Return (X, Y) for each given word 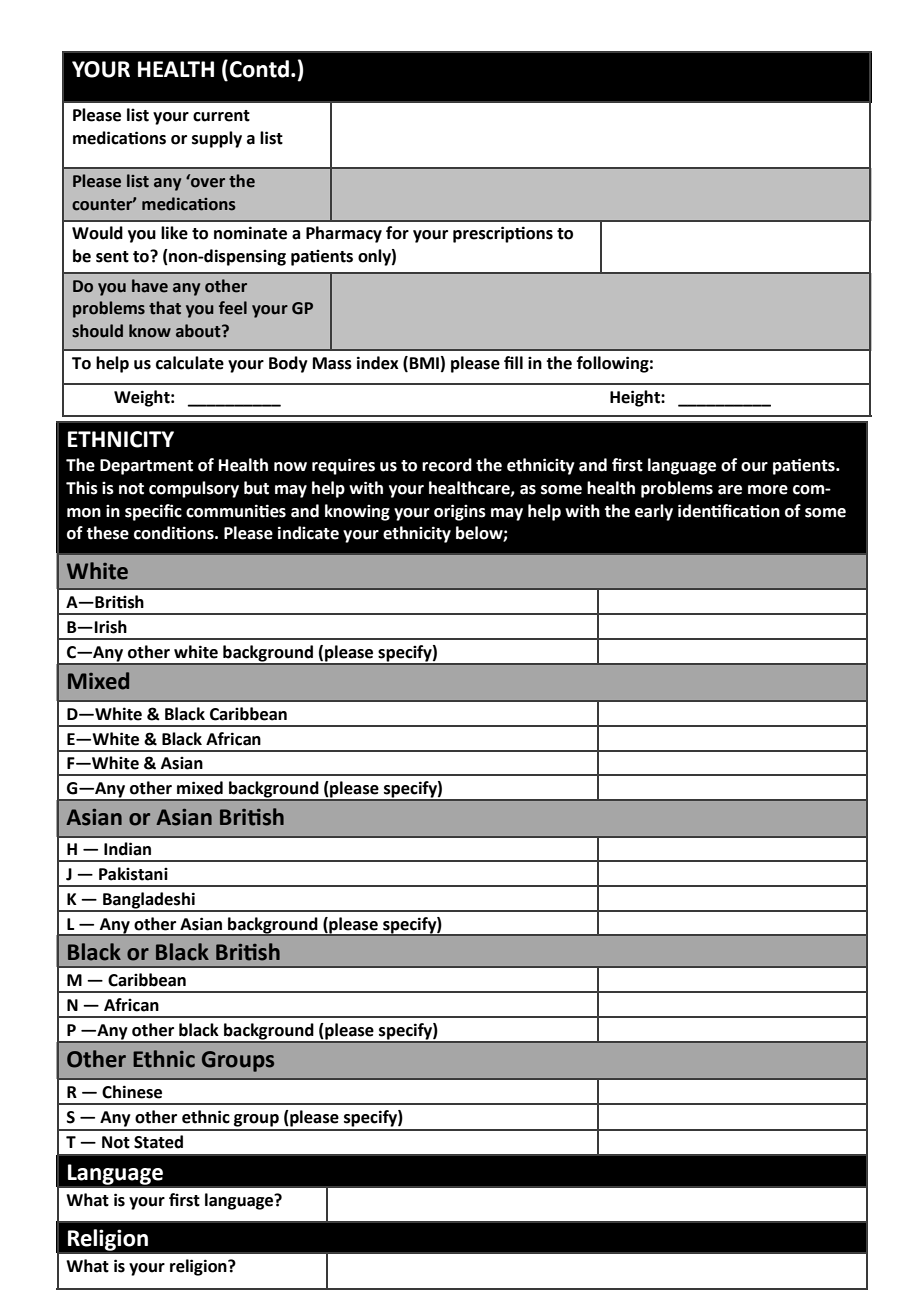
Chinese (132, 1092)
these (107, 533)
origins (460, 512)
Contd (259, 69)
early (654, 512)
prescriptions (503, 234)
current (221, 116)
